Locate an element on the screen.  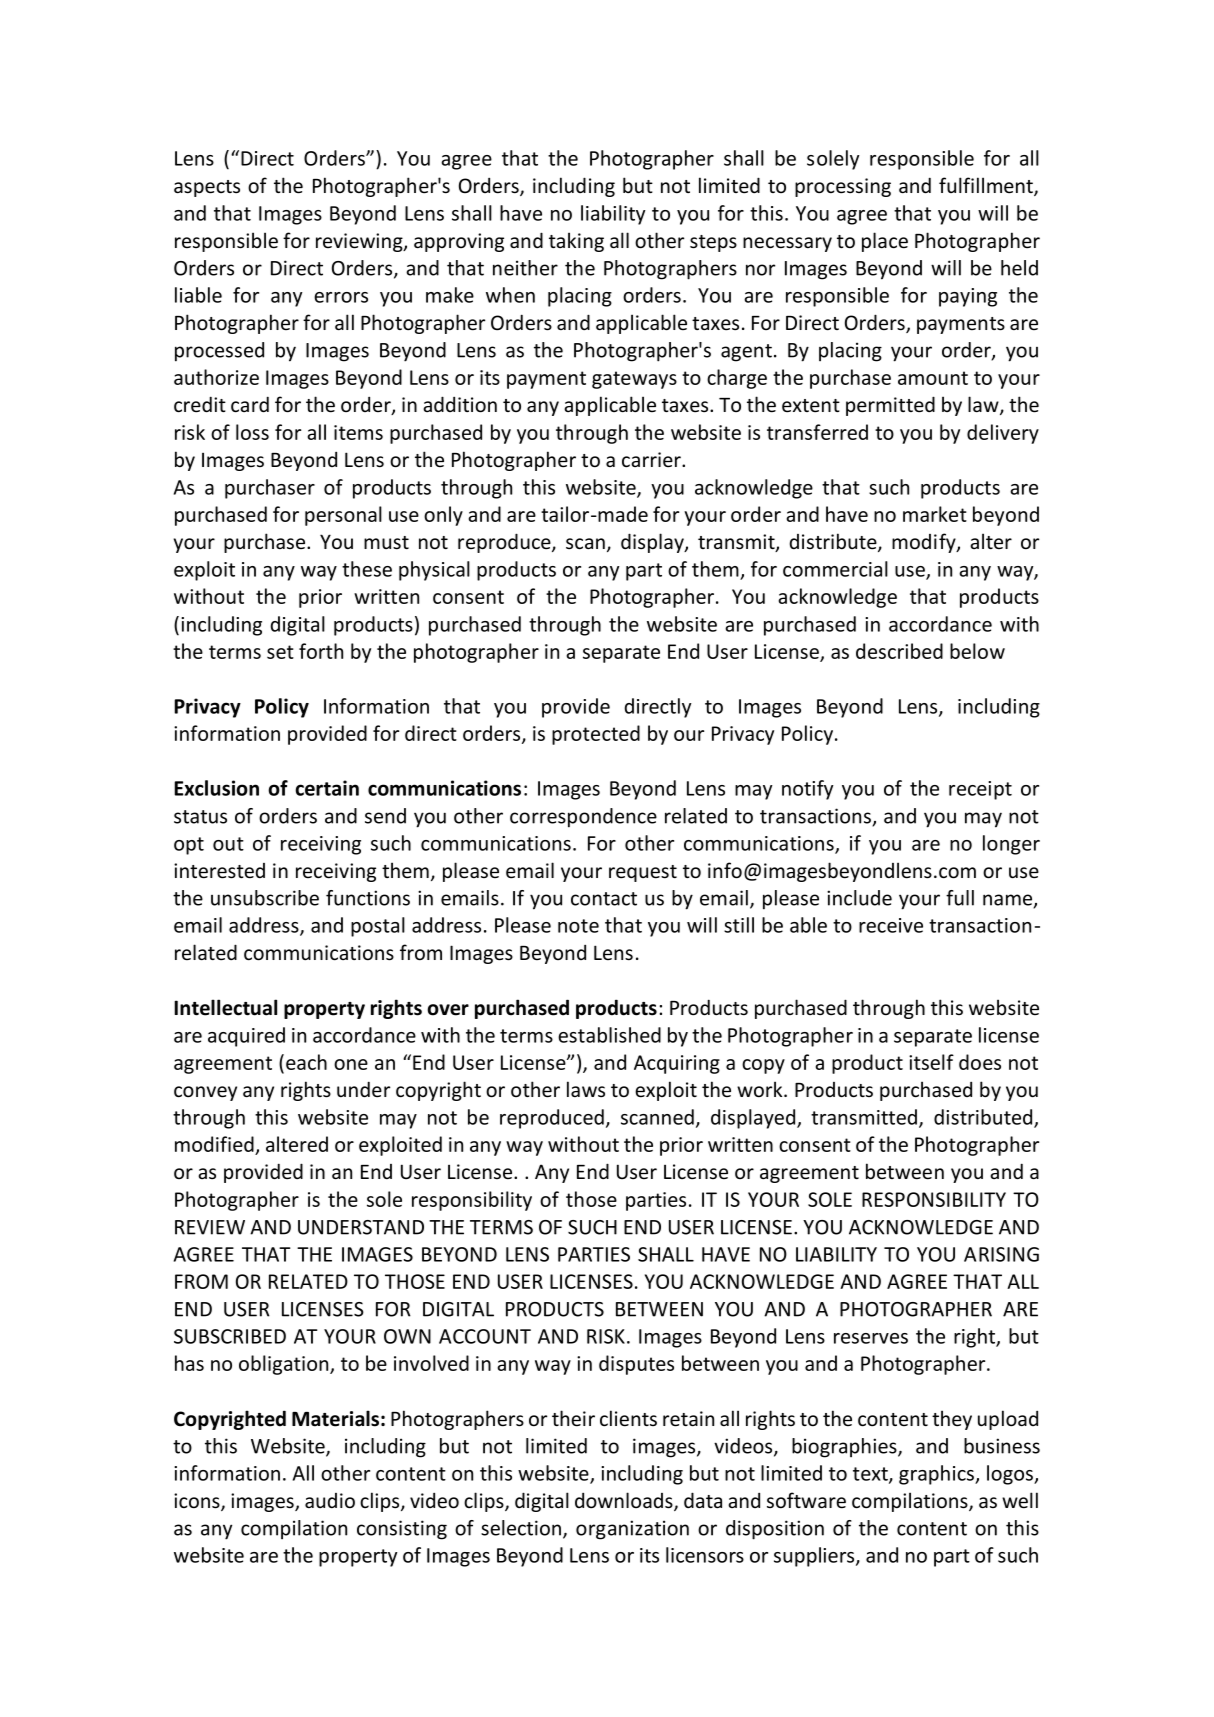
described is located at coordinates (899, 651).
